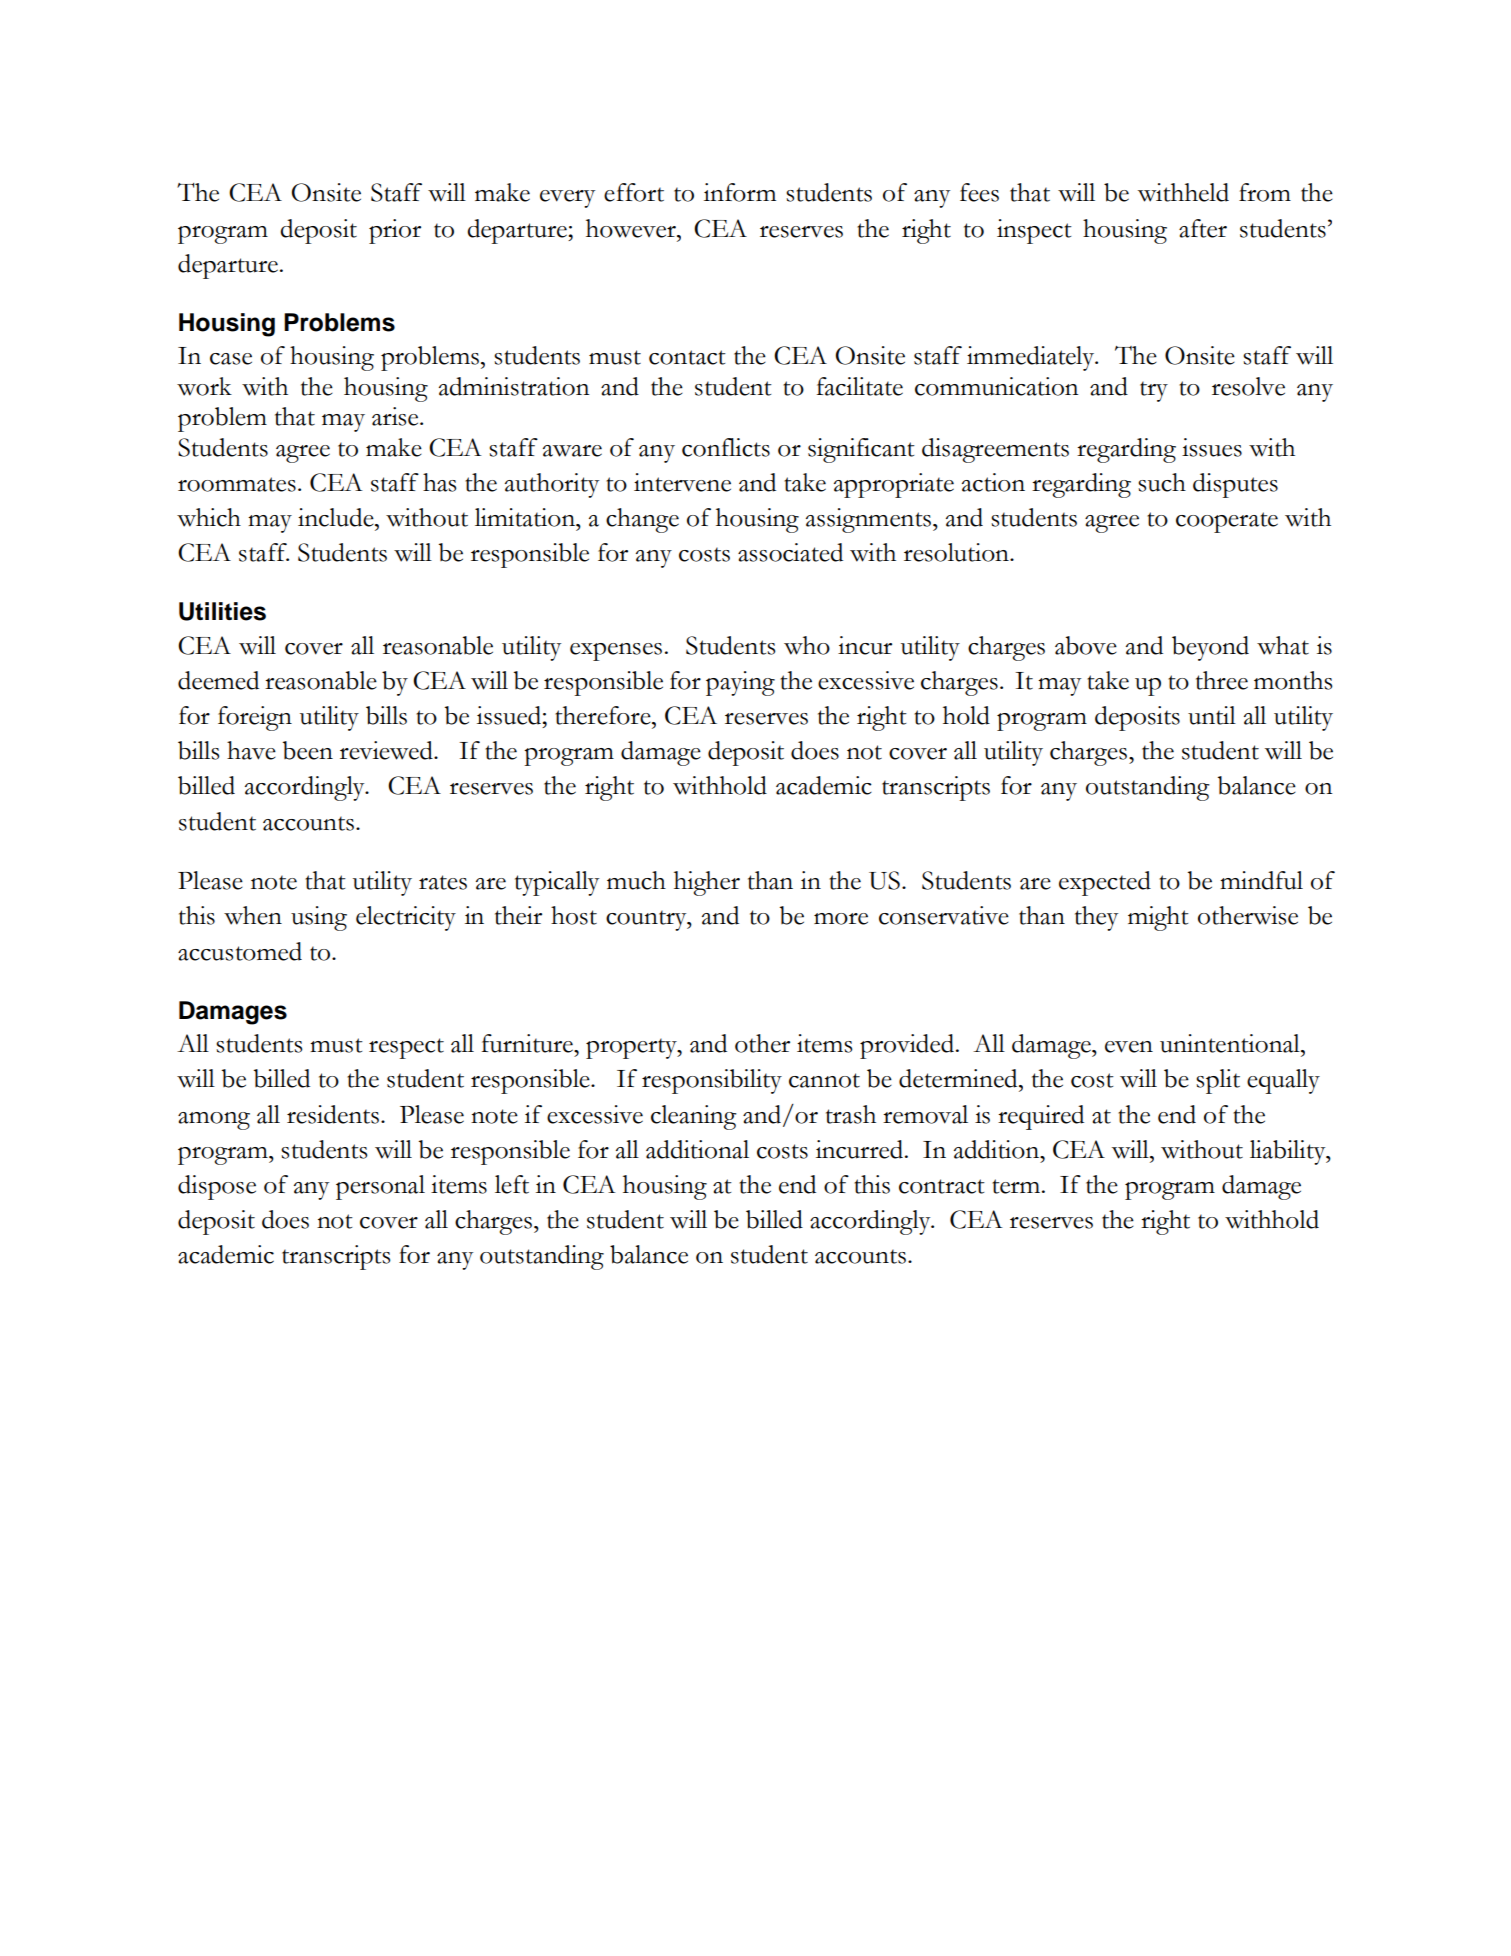 The height and width of the image is (1956, 1511). Describe the element at coordinates (395, 231) in the image. I see `prior` at that location.
